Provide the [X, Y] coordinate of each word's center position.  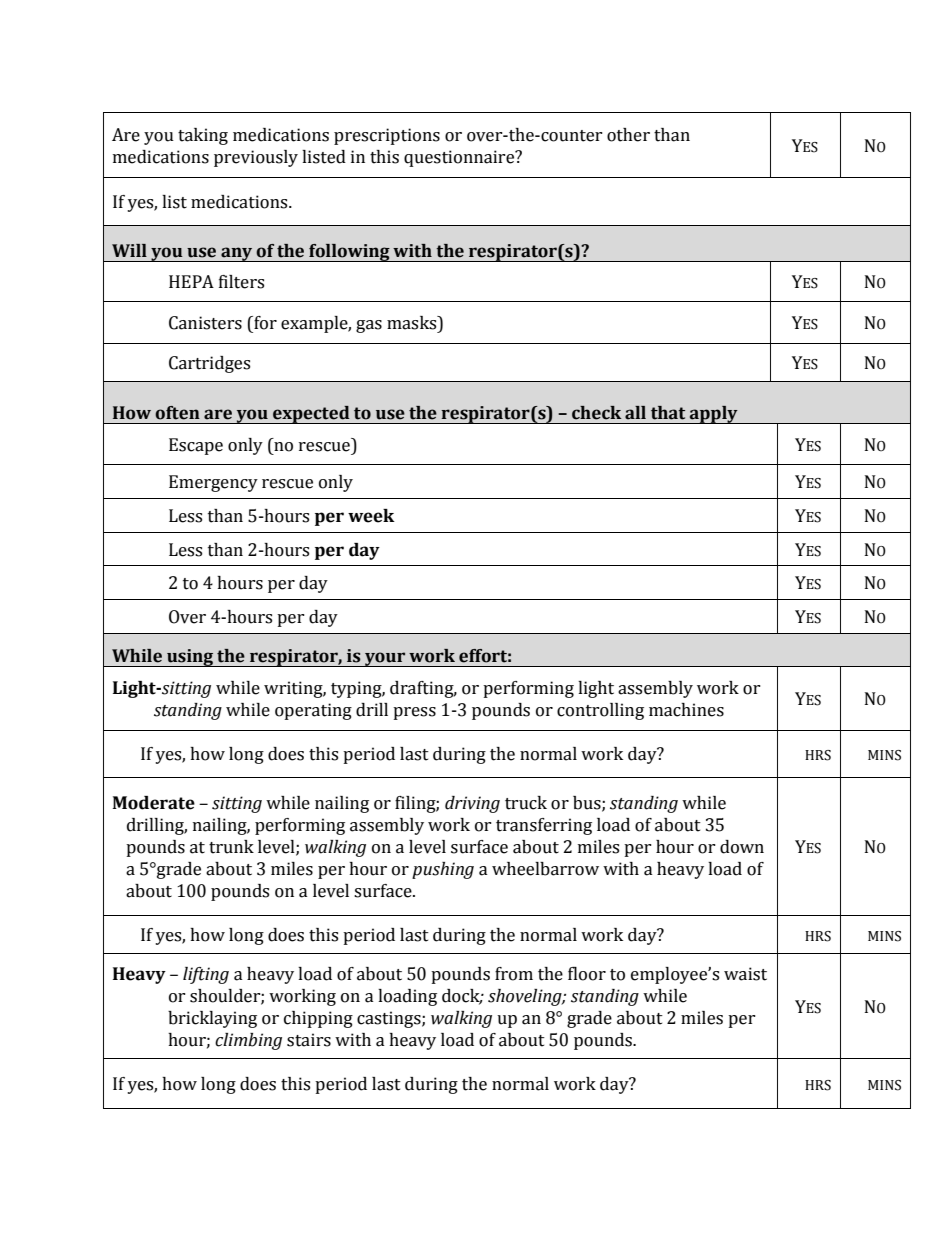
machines [686, 710]
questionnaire [460, 158]
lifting [206, 975]
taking [203, 136]
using [190, 658]
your [385, 659]
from [514, 974]
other [628, 135]
